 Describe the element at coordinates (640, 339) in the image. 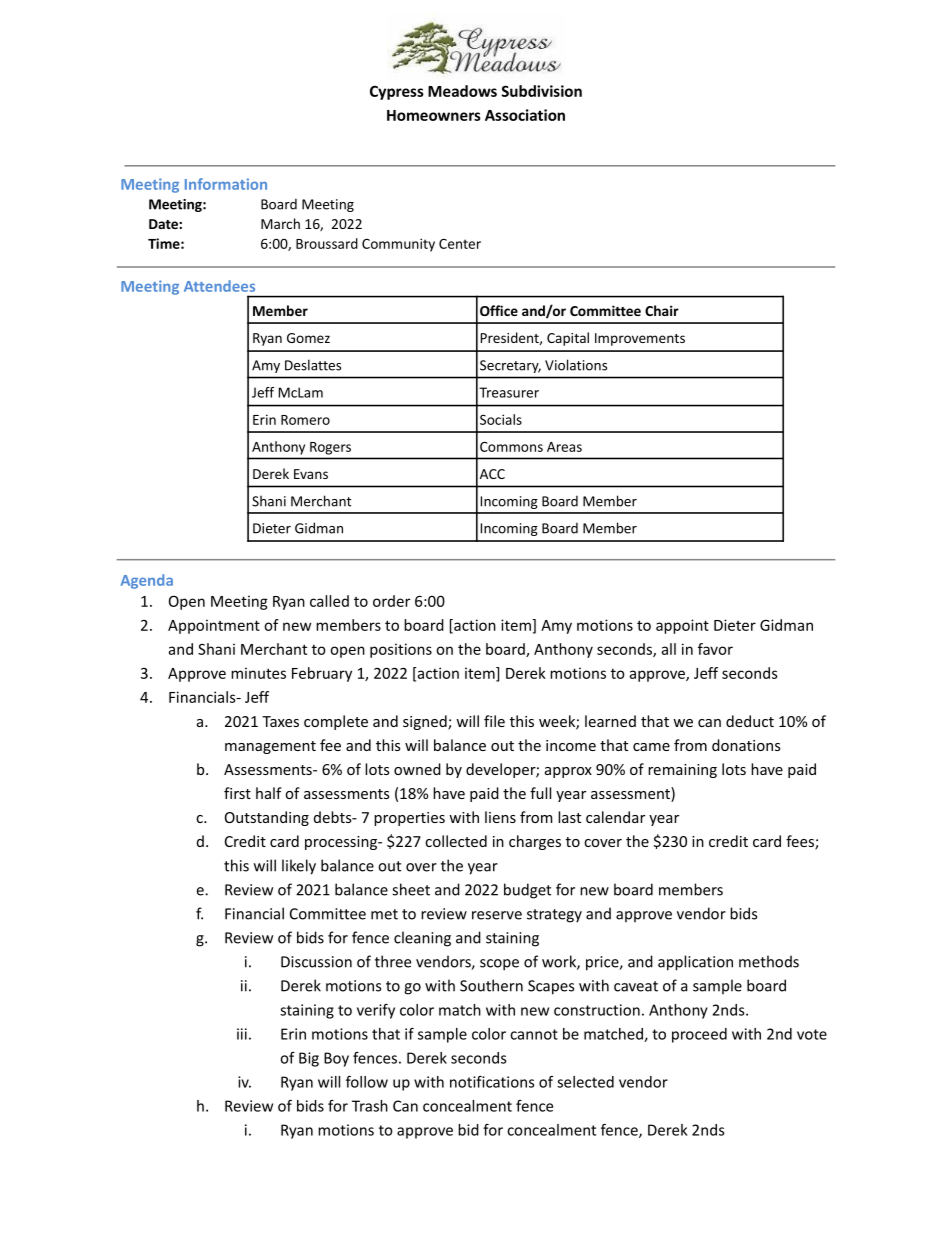

I see `Improvements` at that location.
